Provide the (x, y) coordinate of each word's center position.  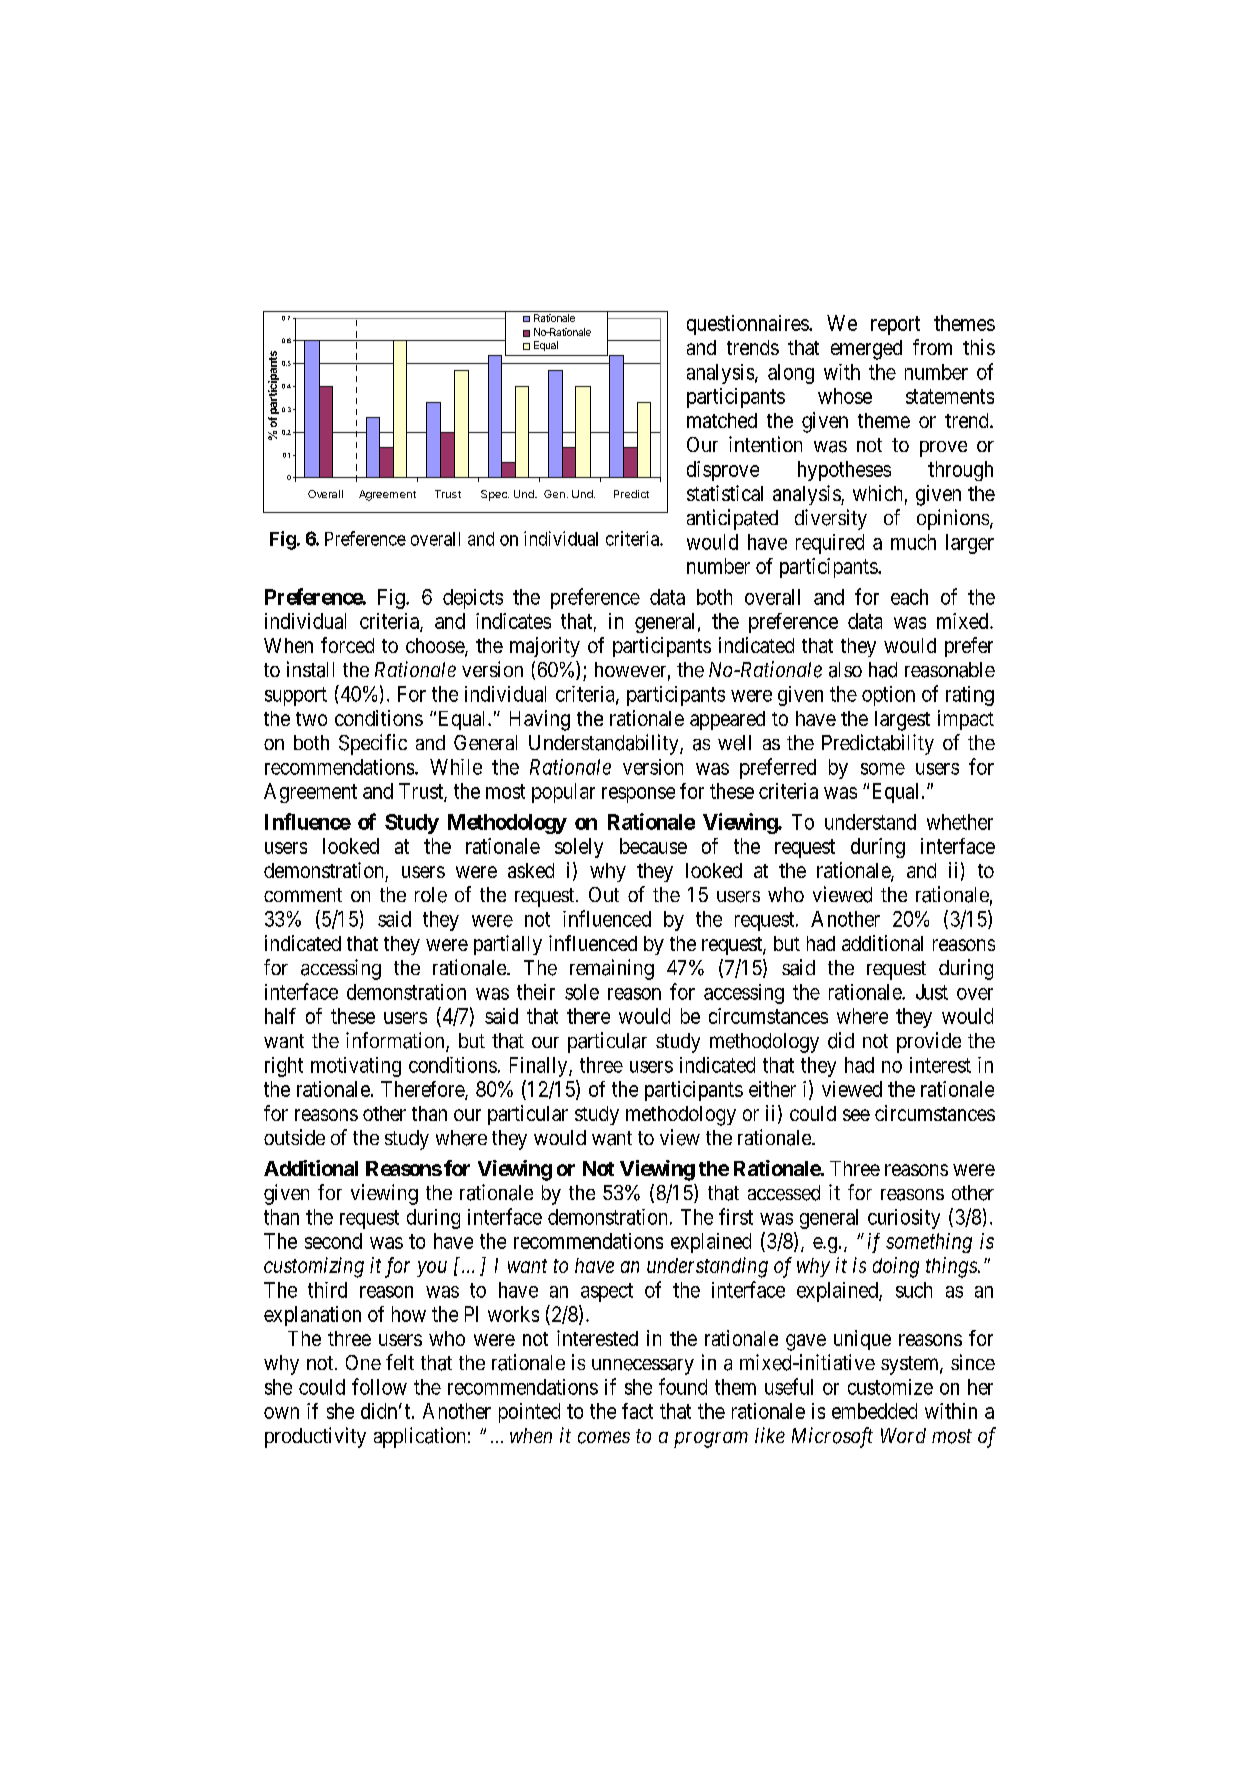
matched (722, 420)
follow (379, 1386)
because (653, 846)
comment (303, 895)
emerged (866, 350)
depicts (473, 599)
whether (960, 822)
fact (637, 1411)
